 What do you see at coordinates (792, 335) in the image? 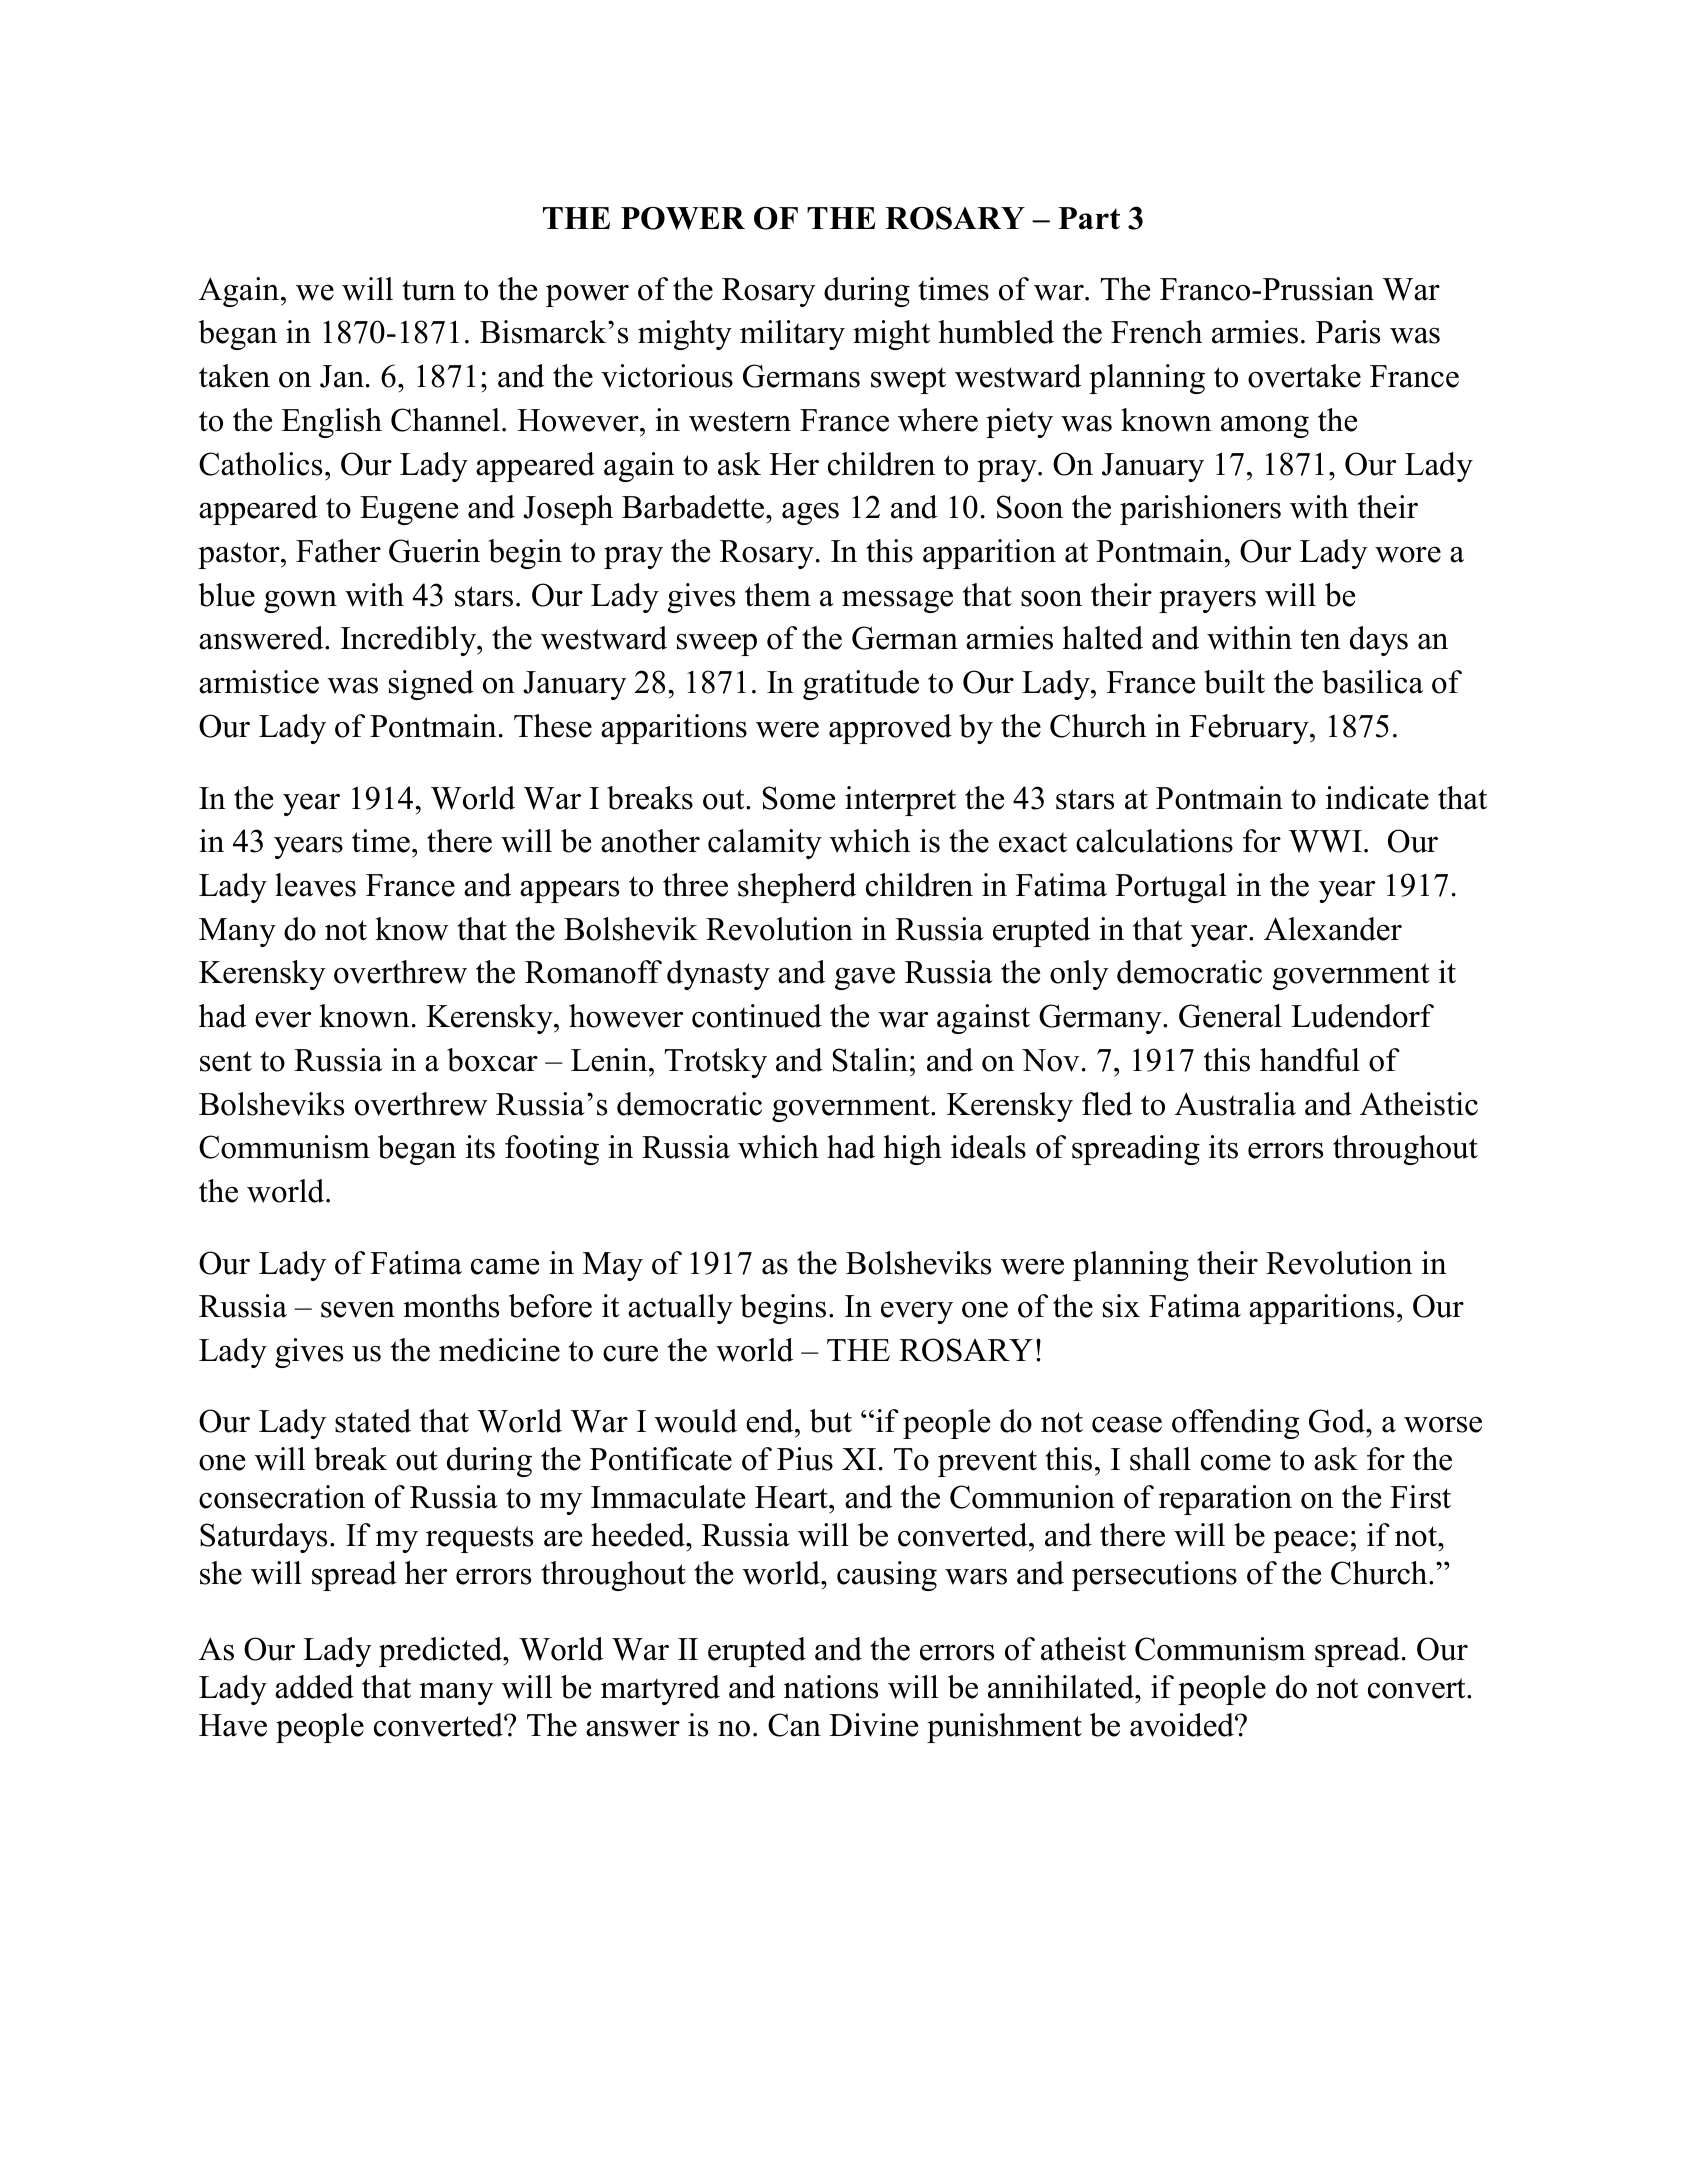
I see `military` at bounding box center [792, 335].
